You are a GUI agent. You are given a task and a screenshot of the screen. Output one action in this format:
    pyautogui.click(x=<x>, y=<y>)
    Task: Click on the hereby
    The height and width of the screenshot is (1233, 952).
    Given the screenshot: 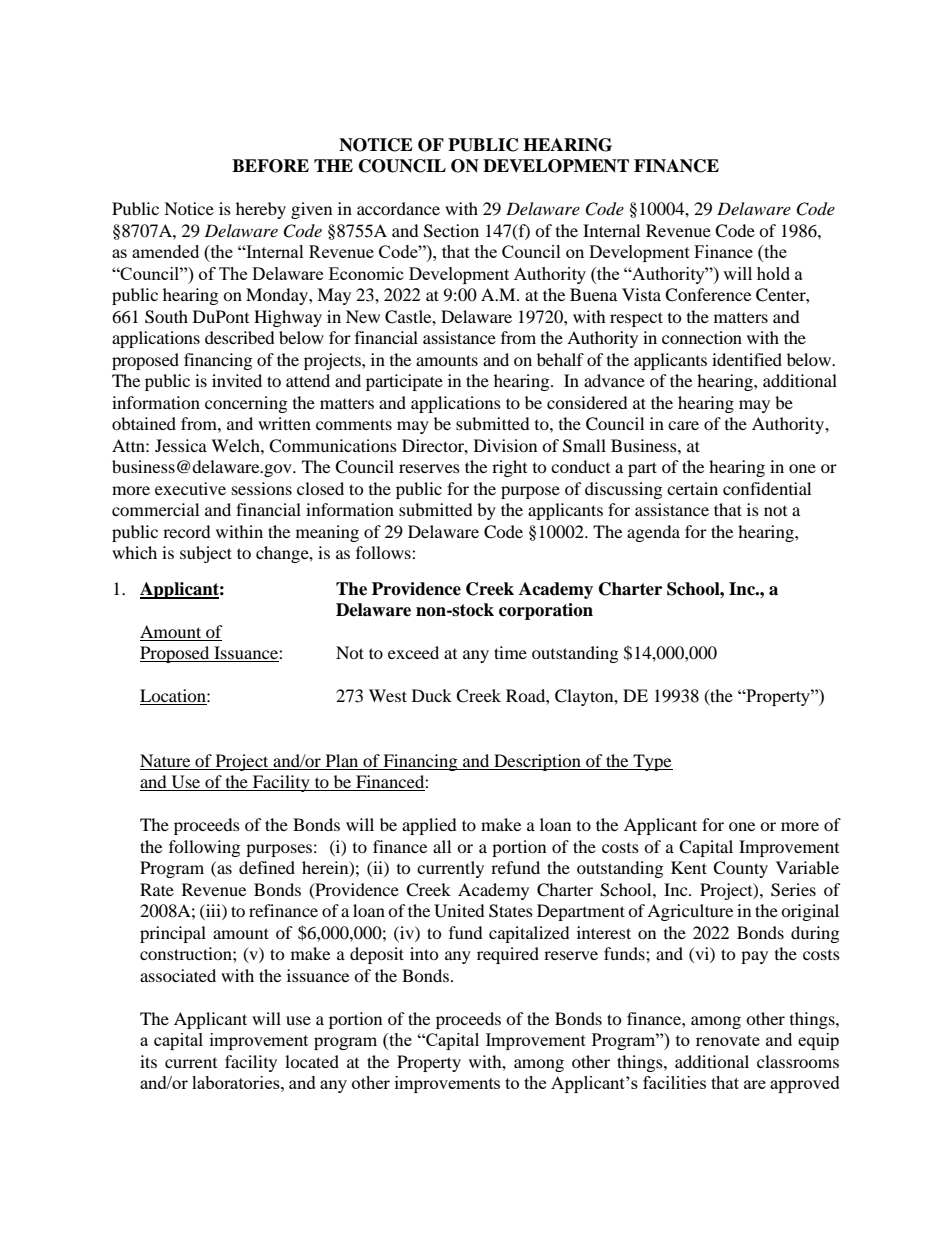 What is the action you would take?
    pyautogui.click(x=261, y=210)
